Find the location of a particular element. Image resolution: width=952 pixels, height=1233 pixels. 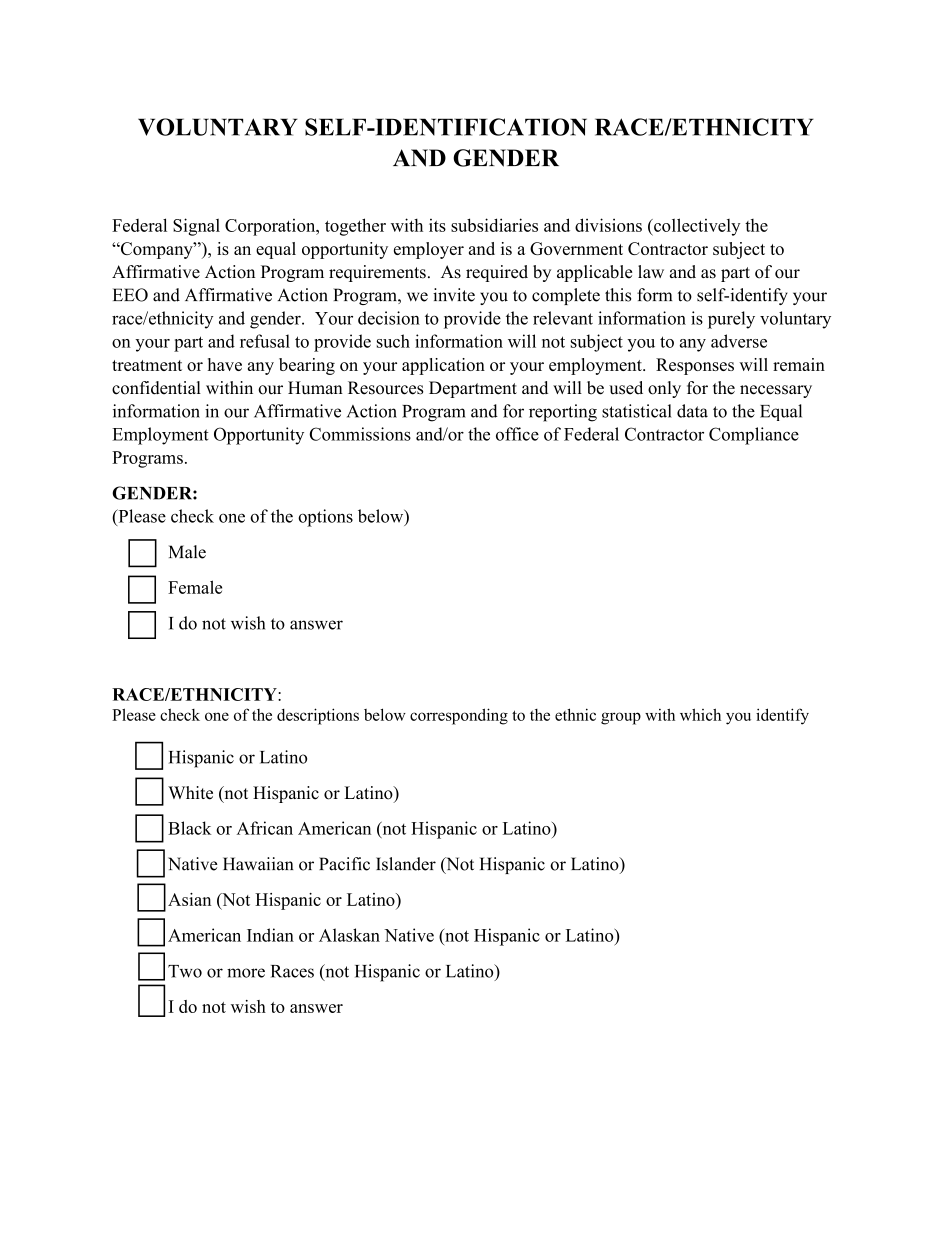

Signal is located at coordinates (196, 227).
